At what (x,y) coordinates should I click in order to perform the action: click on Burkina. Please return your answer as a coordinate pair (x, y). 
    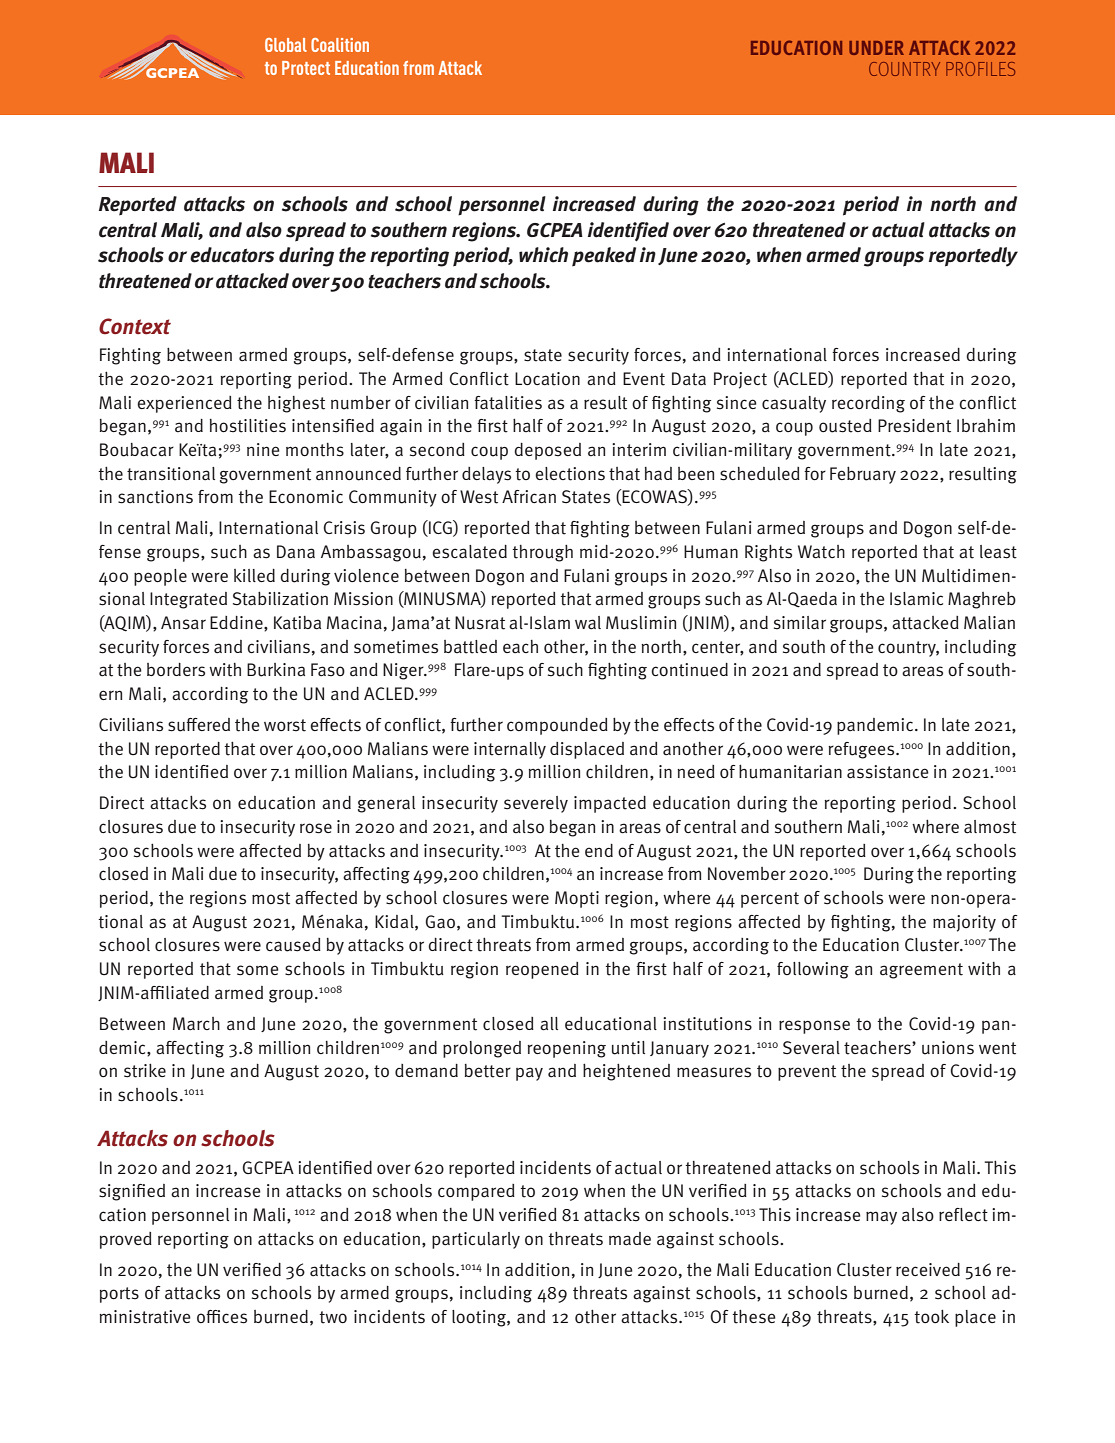
    Looking at the image, I should click on (276, 670).
